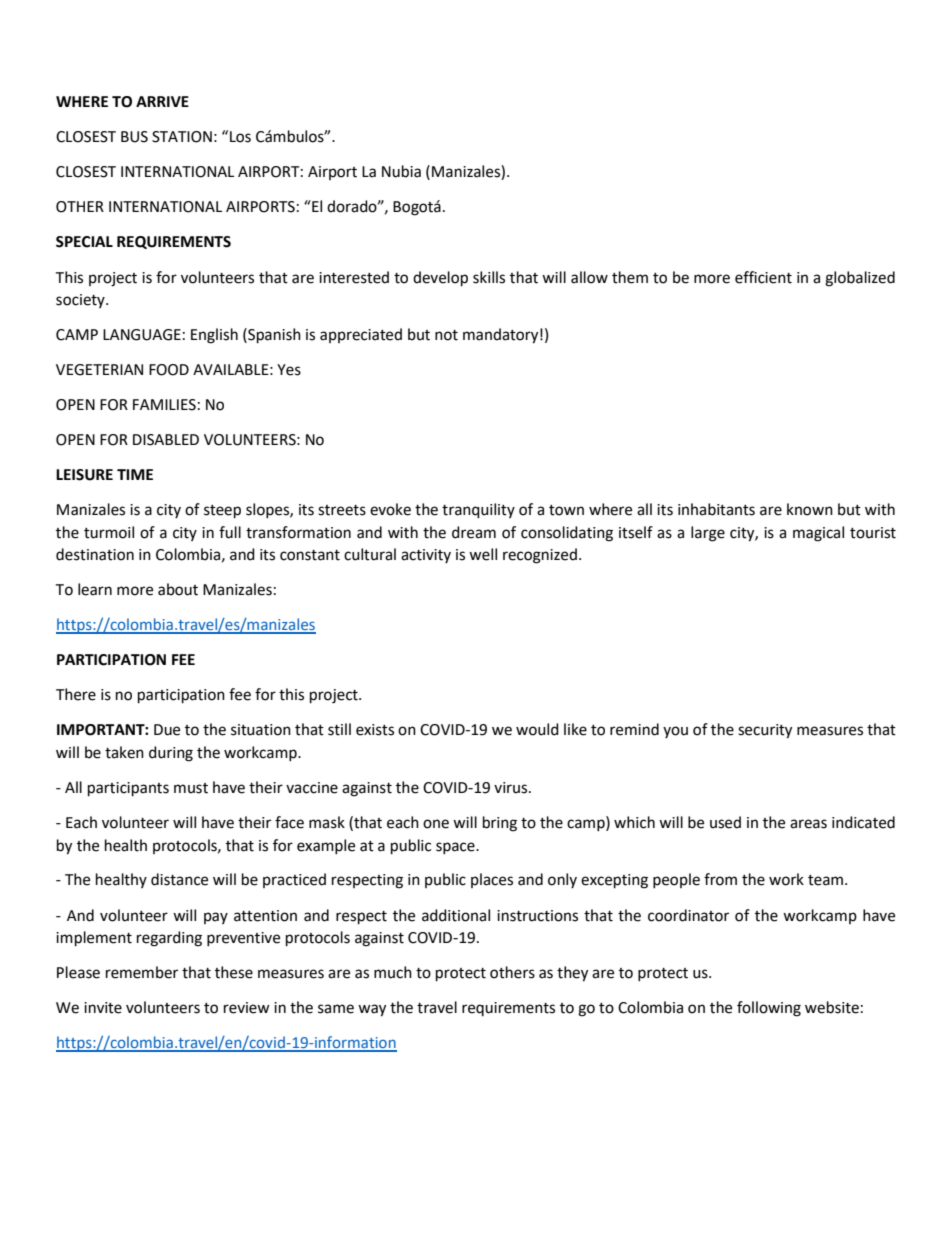 The width and height of the document is (952, 1233). Describe the element at coordinates (142, 335) in the document. I see `LANGUAGE` at that location.
